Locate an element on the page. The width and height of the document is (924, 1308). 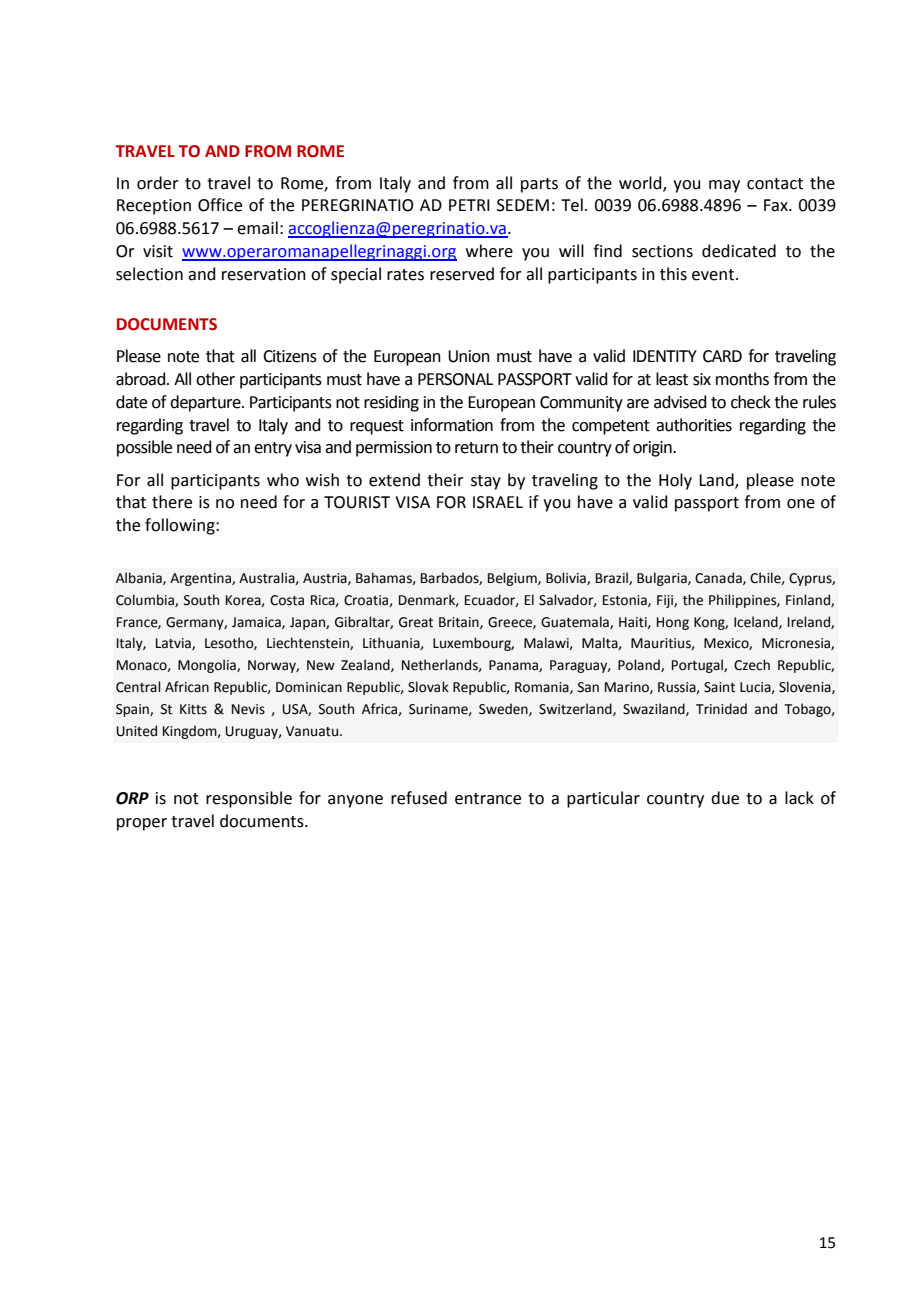
entrance is located at coordinates (488, 799).
